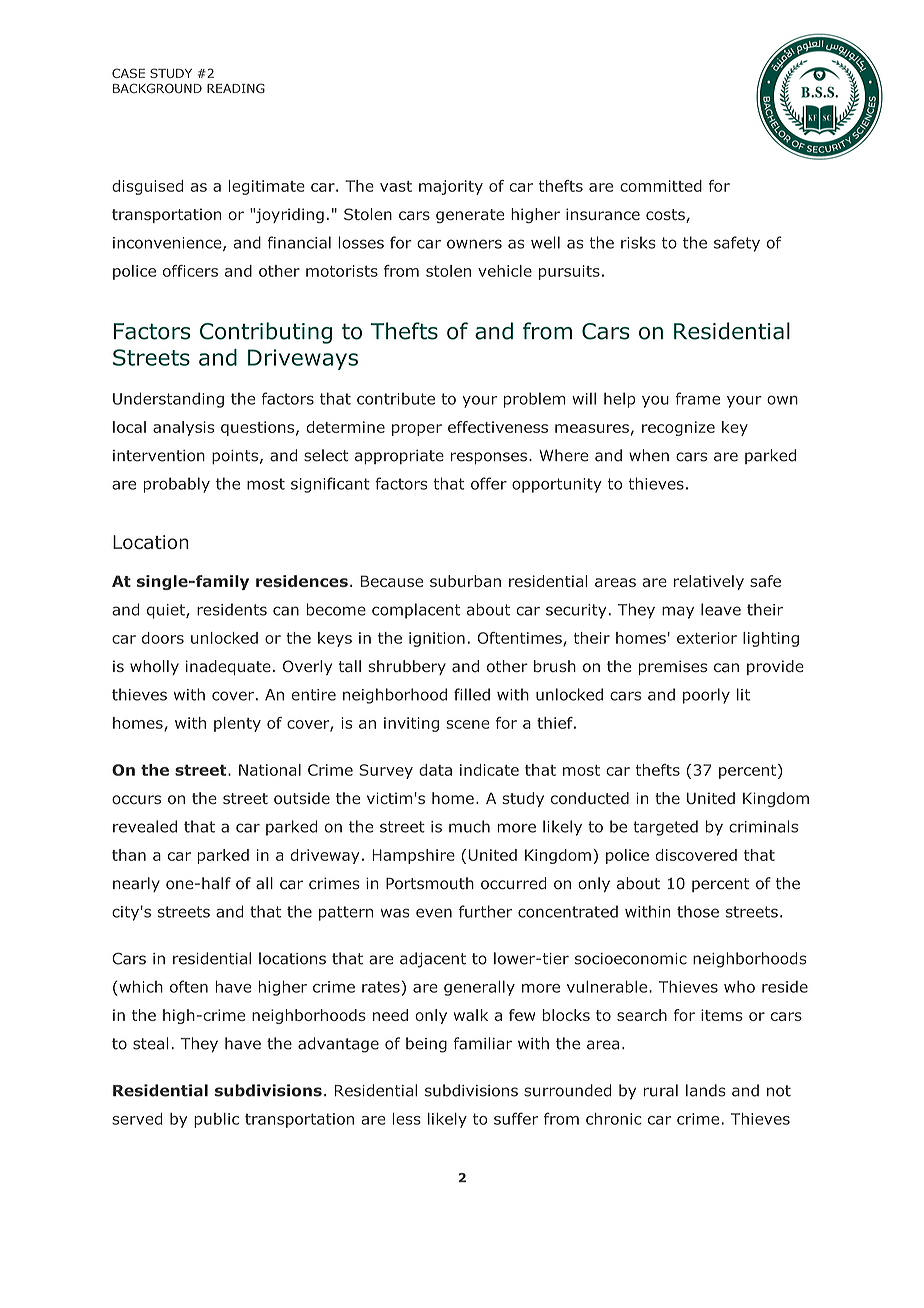 This screenshot has height=1308, width=924. Describe the element at coordinates (167, 611) in the screenshot. I see `quiet` at that location.
